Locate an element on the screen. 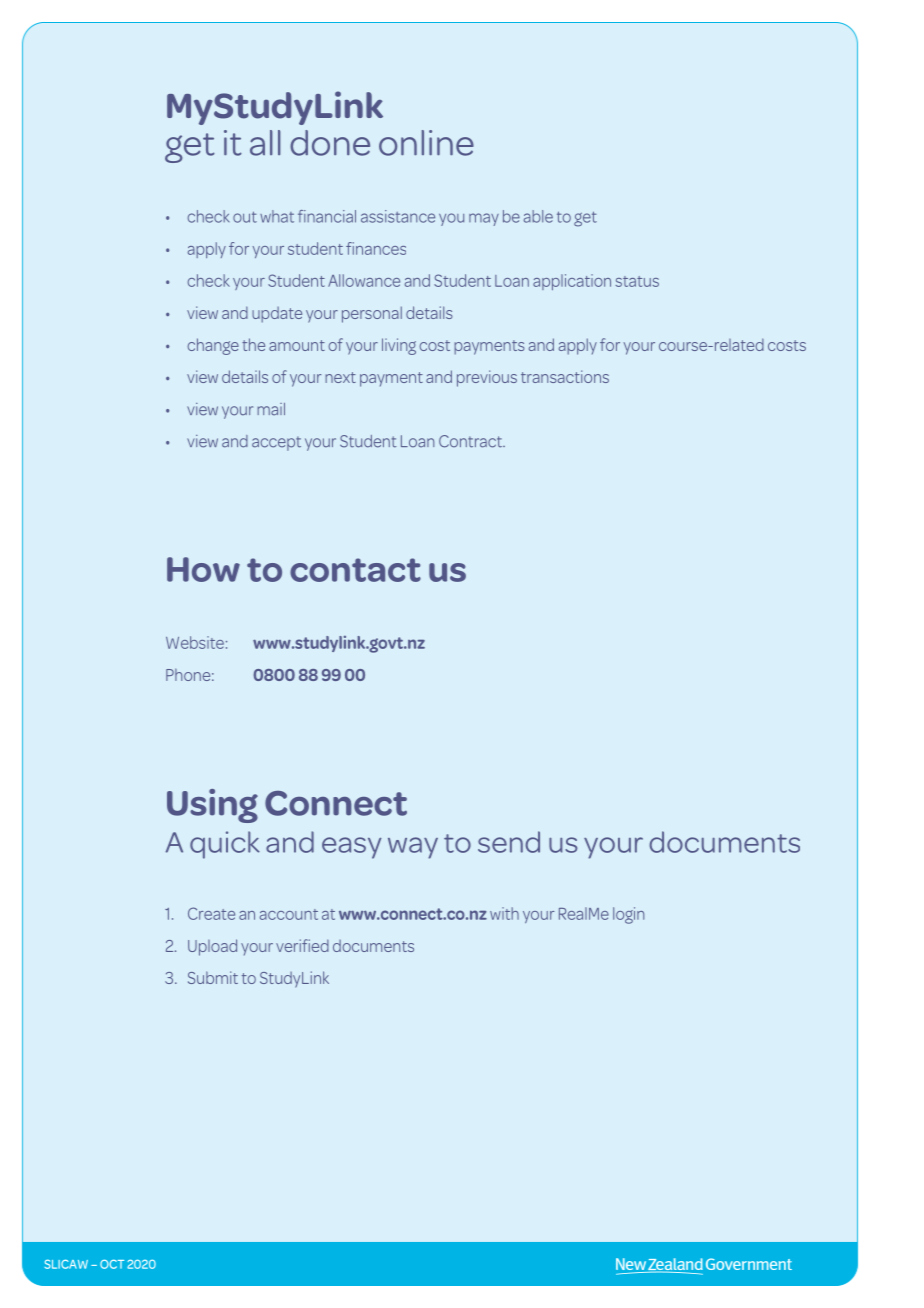 The image size is (924, 1308). verified is located at coordinates (302, 945).
